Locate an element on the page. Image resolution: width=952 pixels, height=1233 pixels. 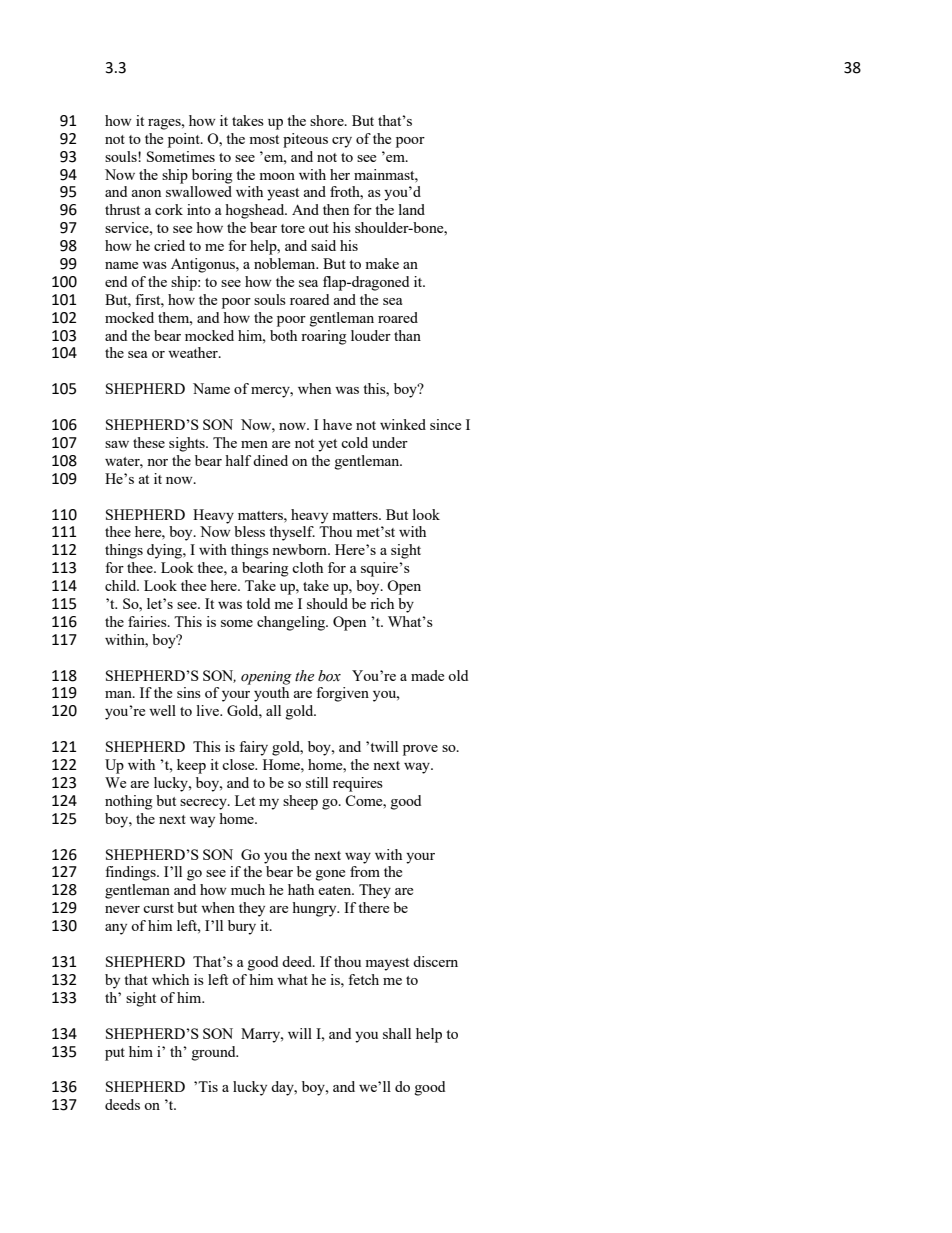
shall is located at coordinates (397, 1033).
